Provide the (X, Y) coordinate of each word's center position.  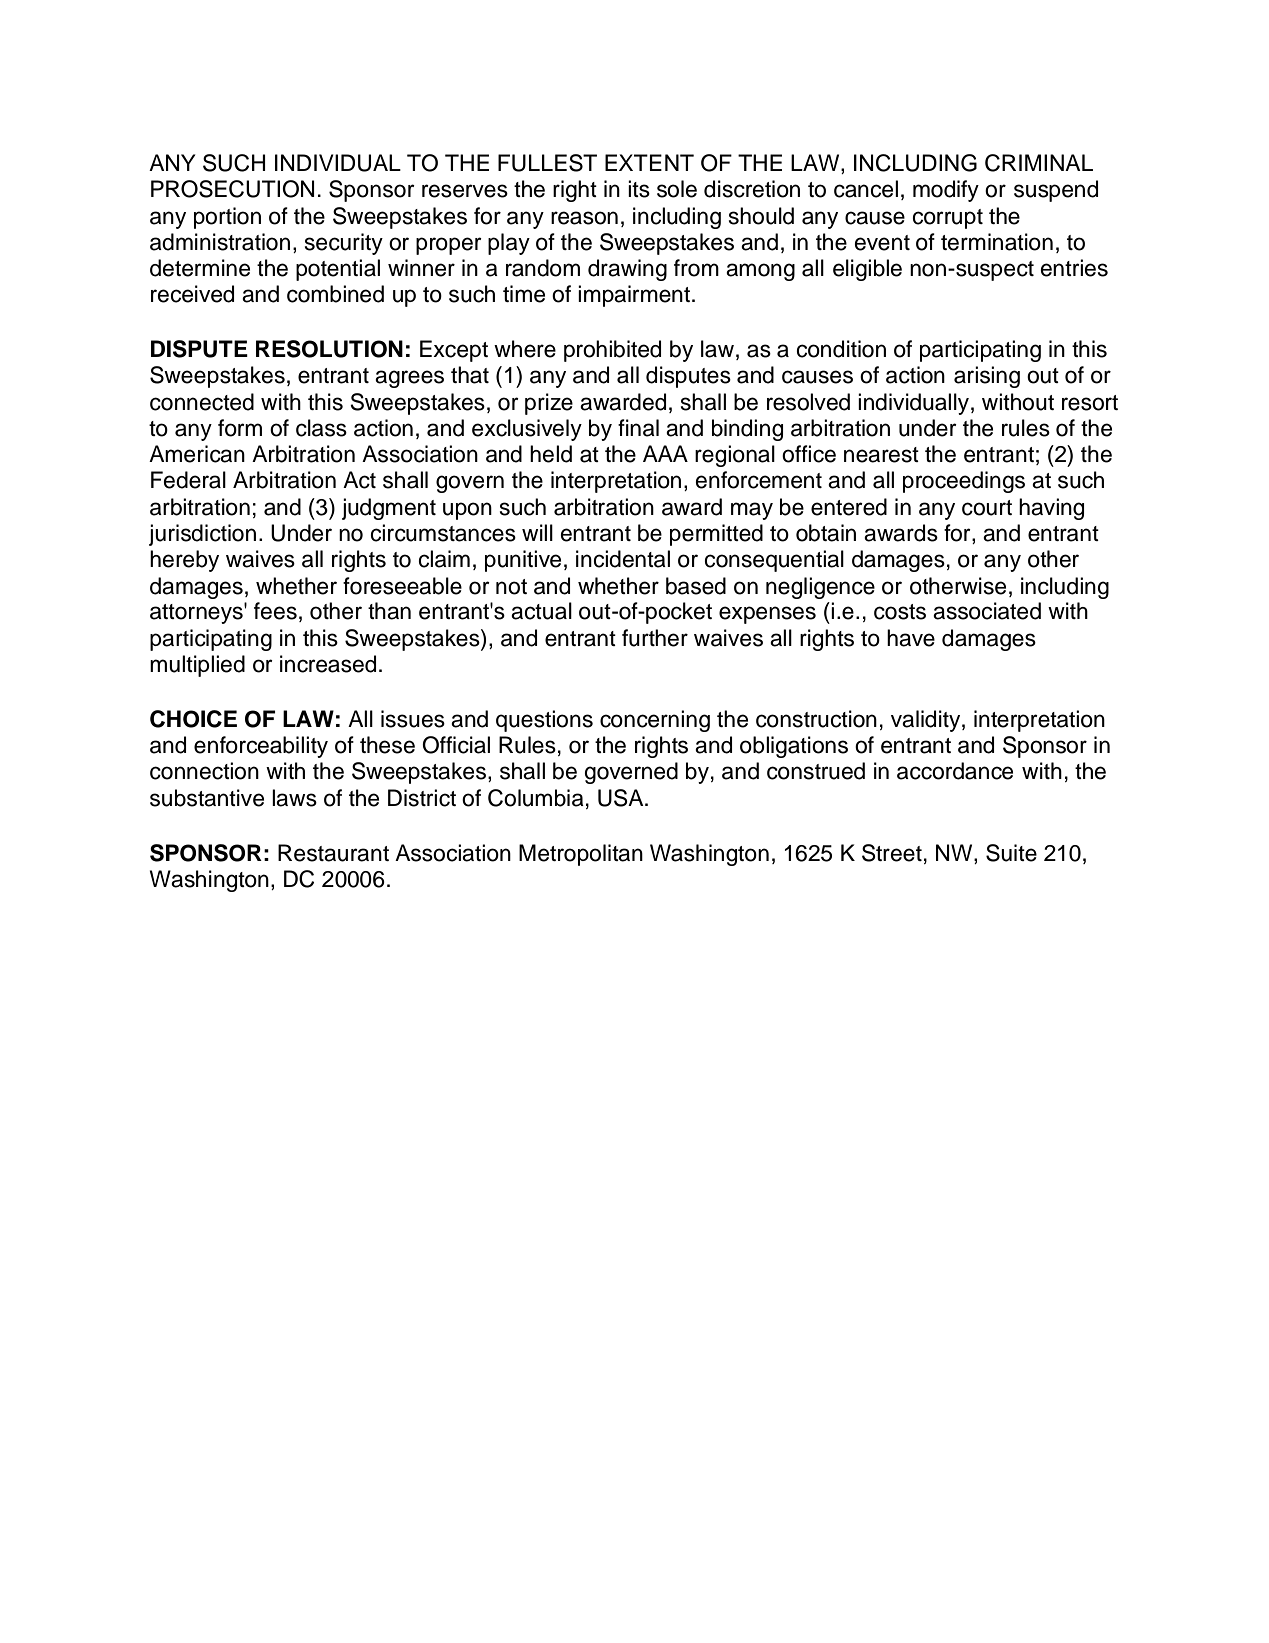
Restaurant (333, 853)
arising (987, 377)
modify (946, 191)
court (987, 508)
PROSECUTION (232, 189)
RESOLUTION (329, 349)
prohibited (612, 351)
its (639, 189)
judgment (389, 509)
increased (328, 664)
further (655, 638)
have (911, 638)
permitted (716, 535)
